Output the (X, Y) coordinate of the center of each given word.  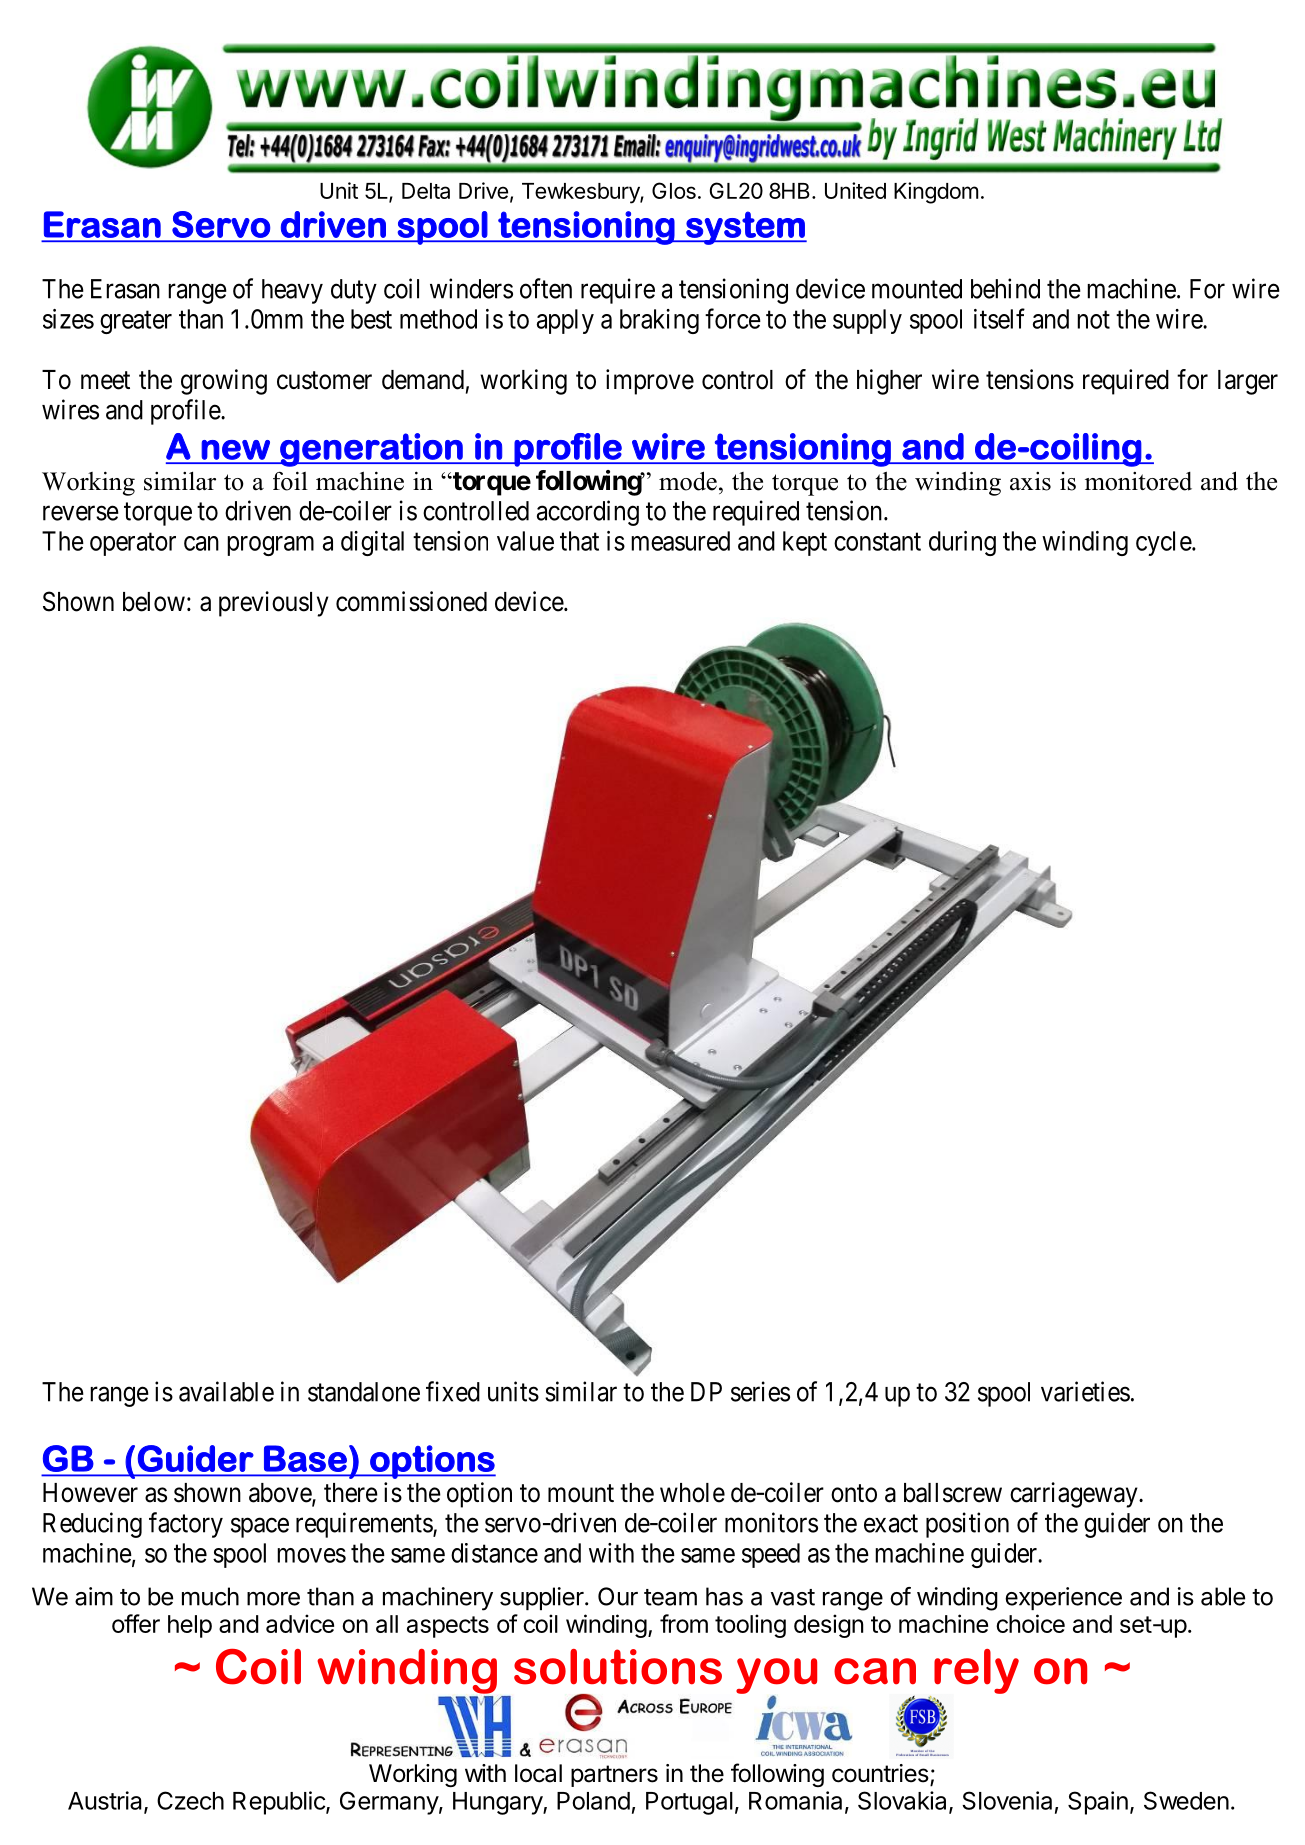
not (1093, 320)
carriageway (1075, 1495)
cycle (1164, 543)
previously (274, 604)
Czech (190, 1800)
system (745, 228)
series (760, 1391)
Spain (1098, 1803)
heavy (292, 291)
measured (680, 541)
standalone (364, 1392)
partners (614, 1776)
